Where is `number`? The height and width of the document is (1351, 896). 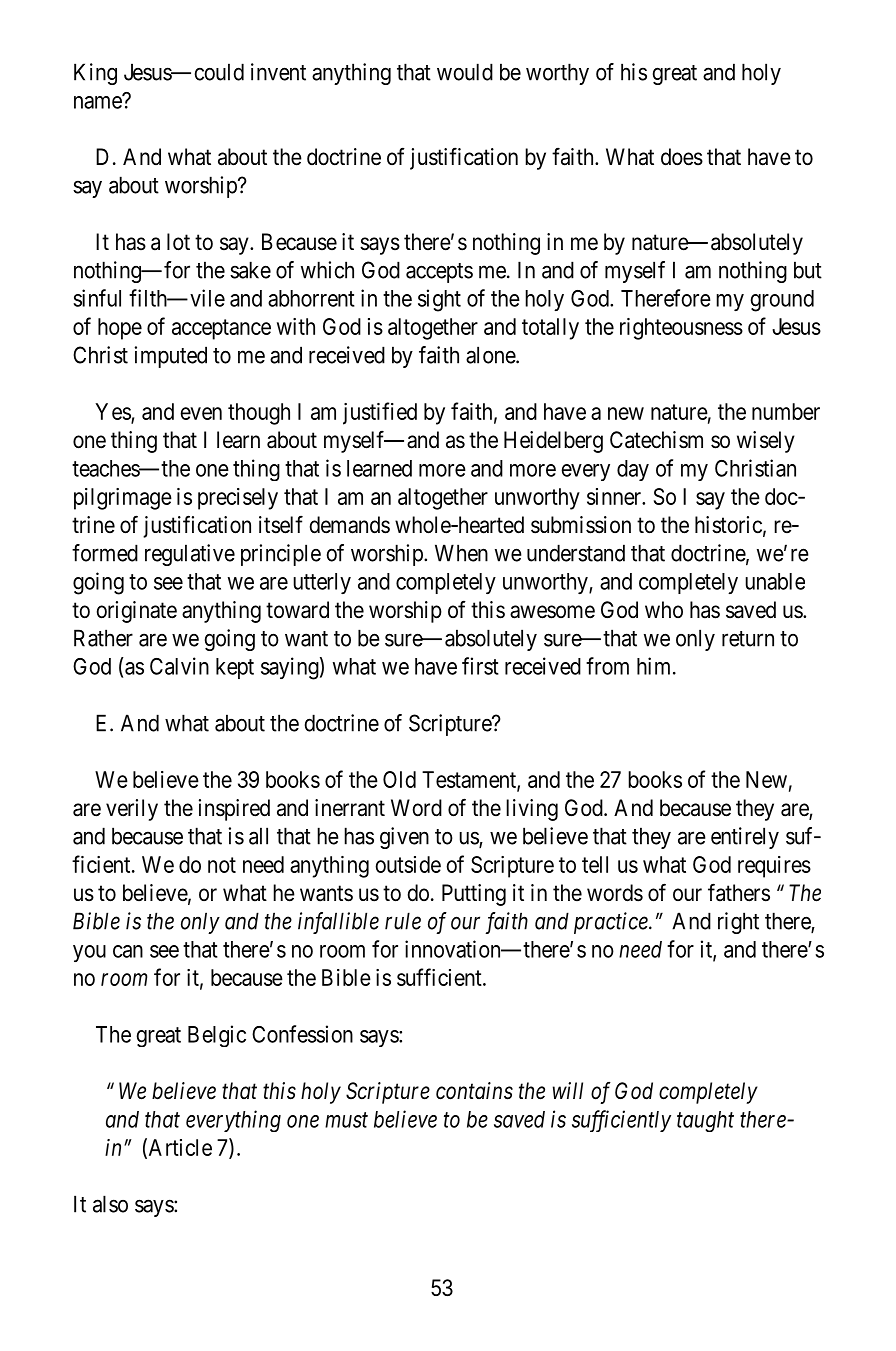 number is located at coordinates (786, 411).
